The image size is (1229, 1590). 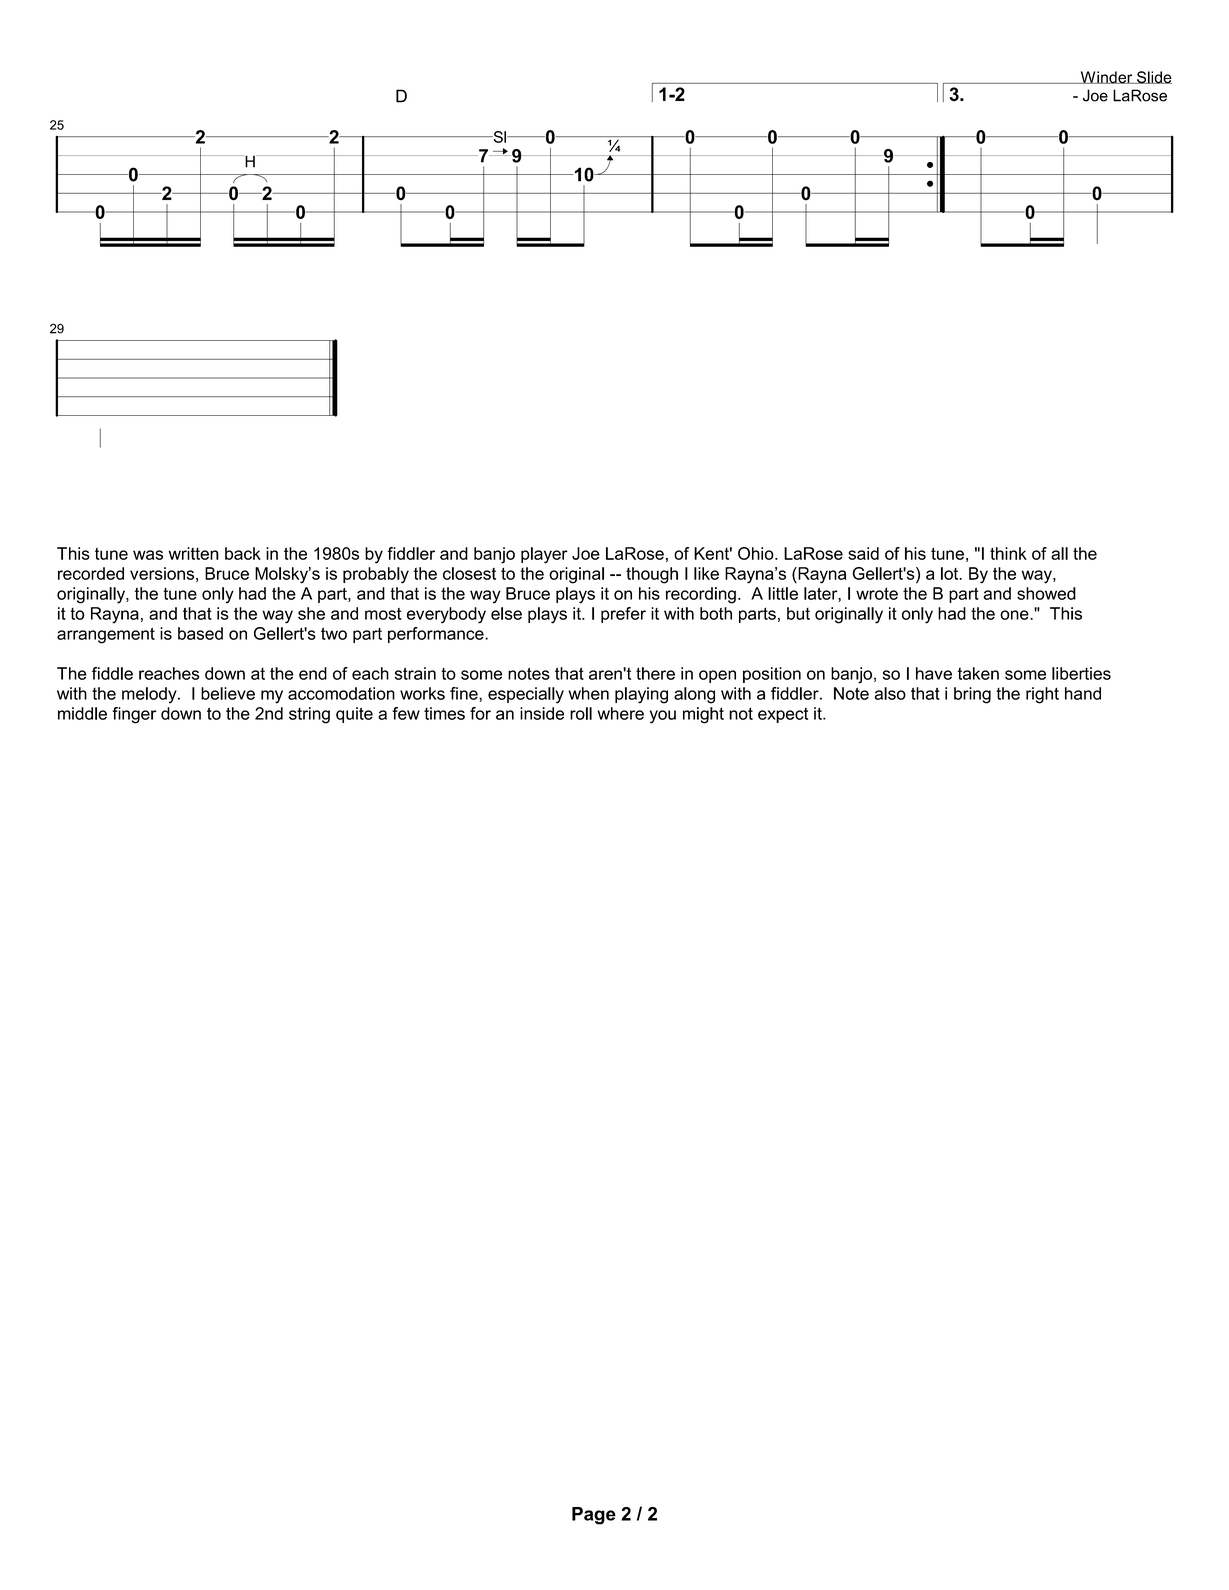 I want to click on Page, so click(x=594, y=1516).
